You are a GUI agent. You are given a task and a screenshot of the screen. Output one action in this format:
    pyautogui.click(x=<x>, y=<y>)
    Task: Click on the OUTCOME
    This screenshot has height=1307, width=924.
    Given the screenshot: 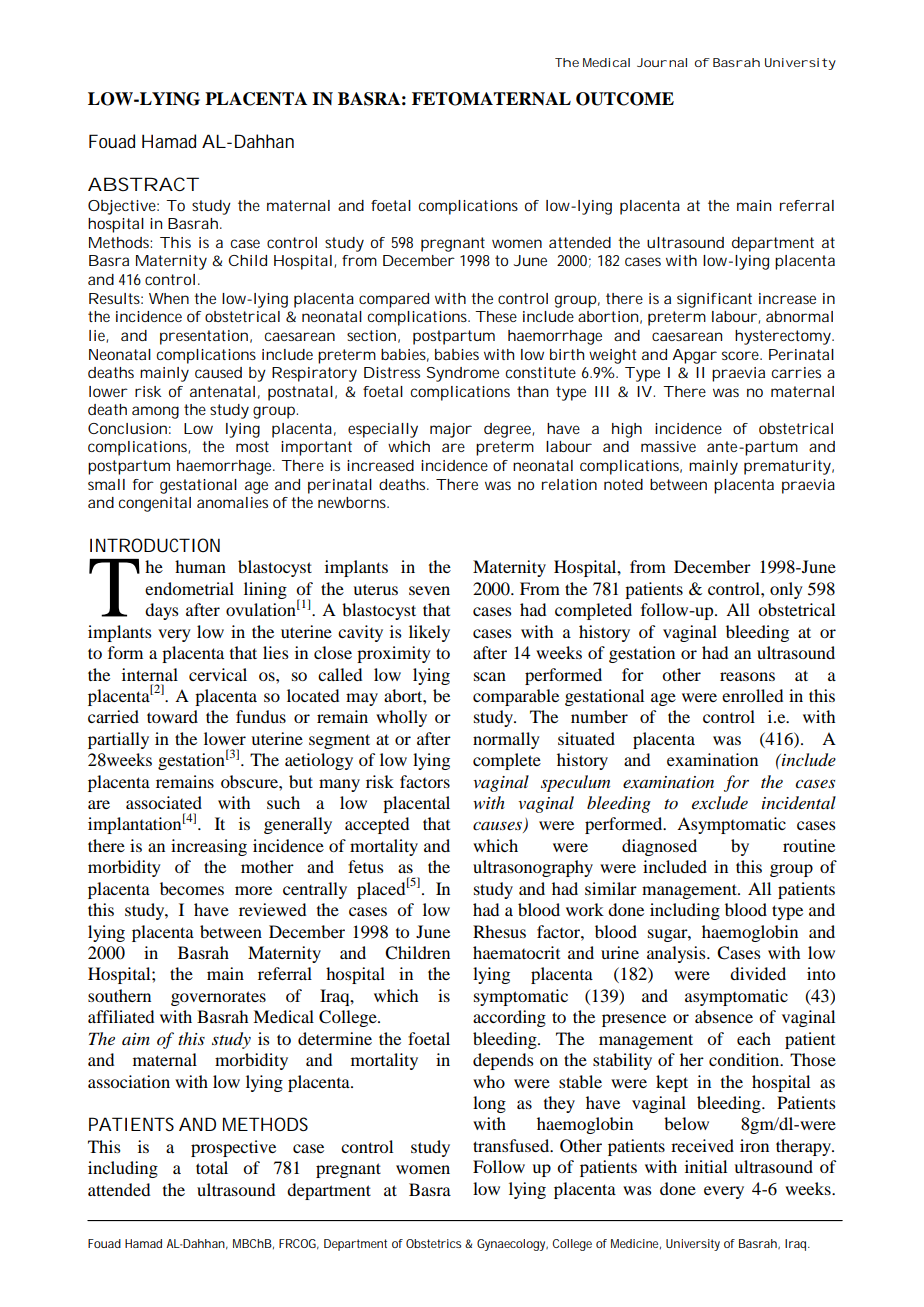 What is the action you would take?
    pyautogui.click(x=625, y=99)
